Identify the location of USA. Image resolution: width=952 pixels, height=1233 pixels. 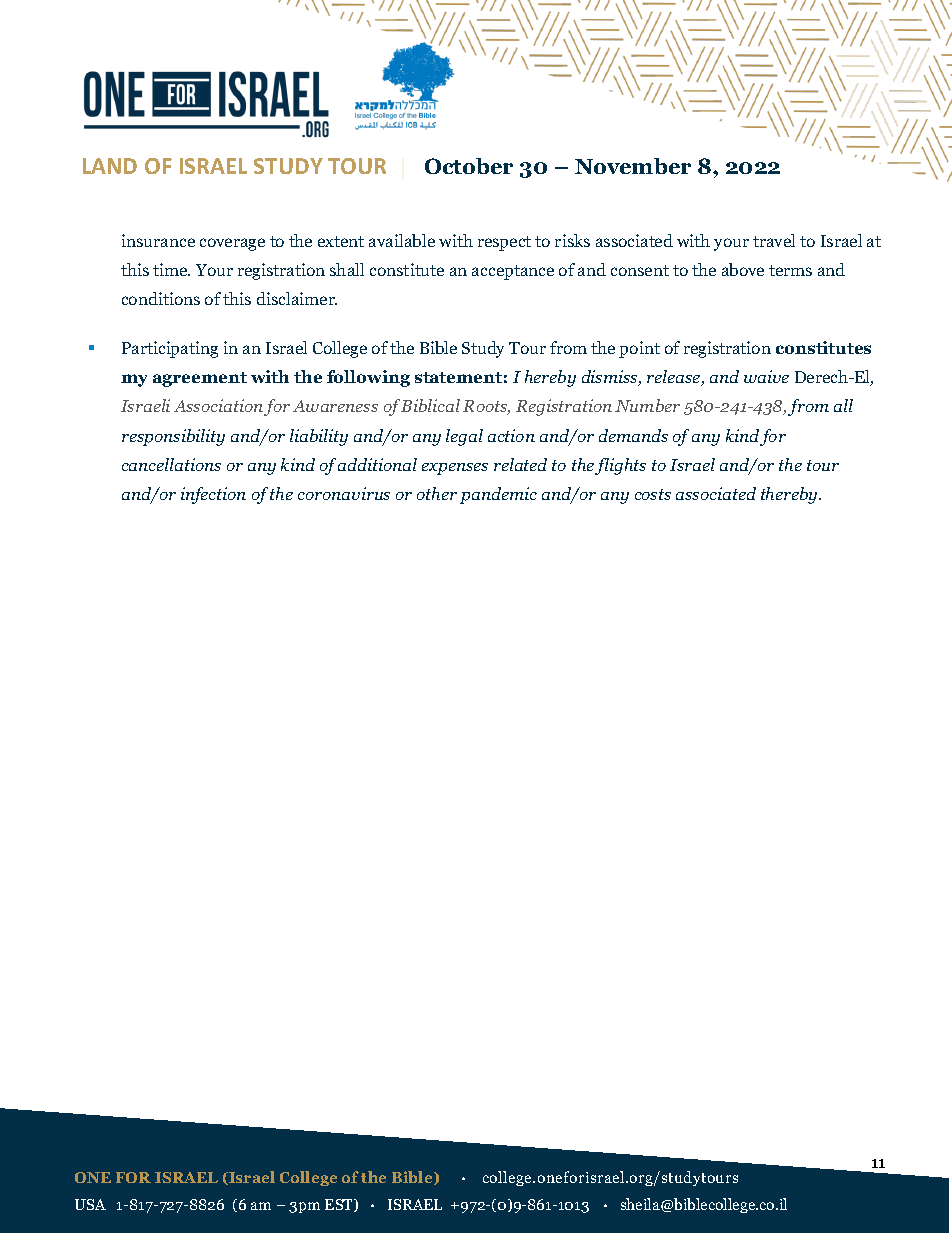
(90, 1204).
